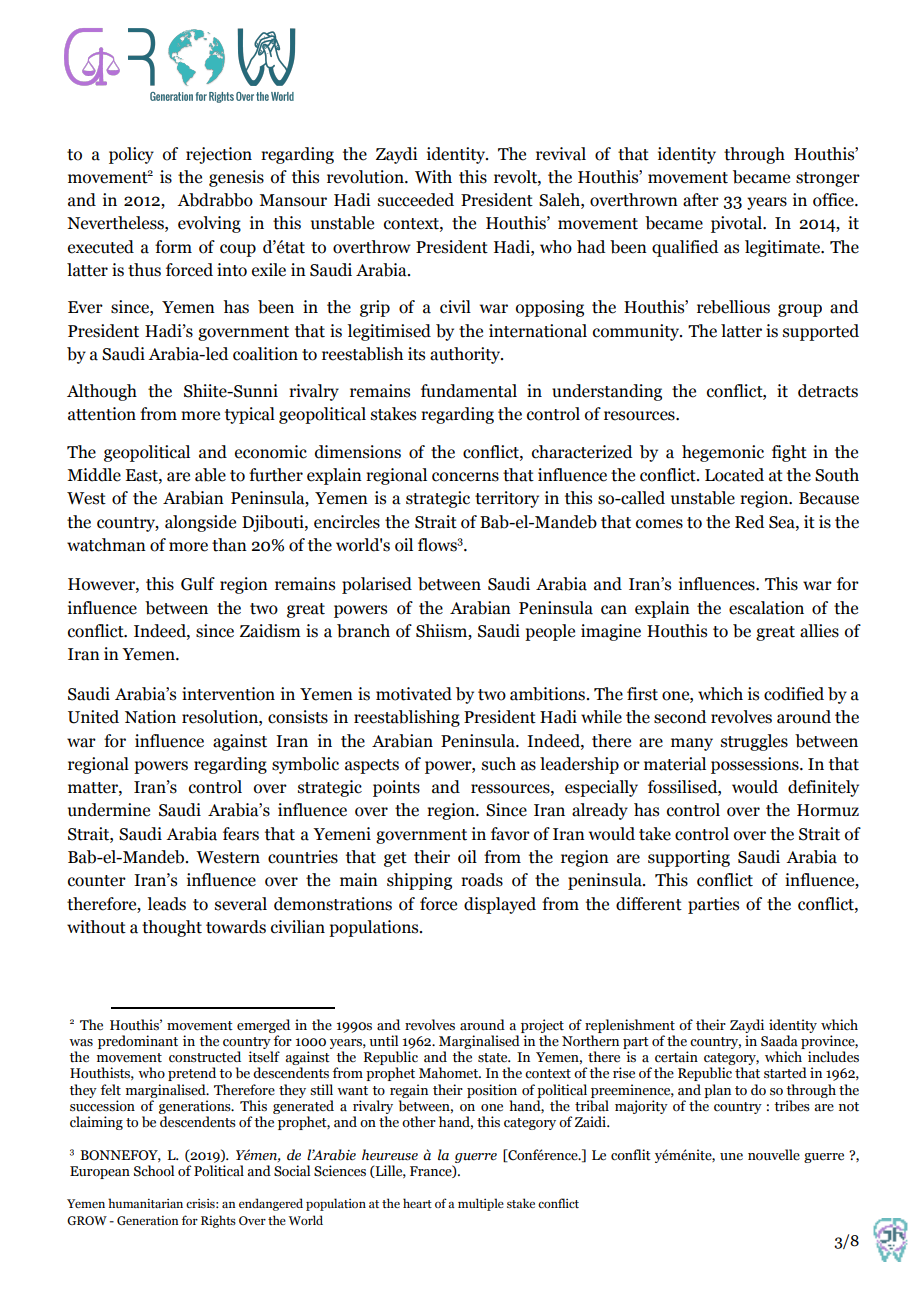 The height and width of the image is (1308, 924). Describe the element at coordinates (482, 880) in the image. I see `roads` at that location.
